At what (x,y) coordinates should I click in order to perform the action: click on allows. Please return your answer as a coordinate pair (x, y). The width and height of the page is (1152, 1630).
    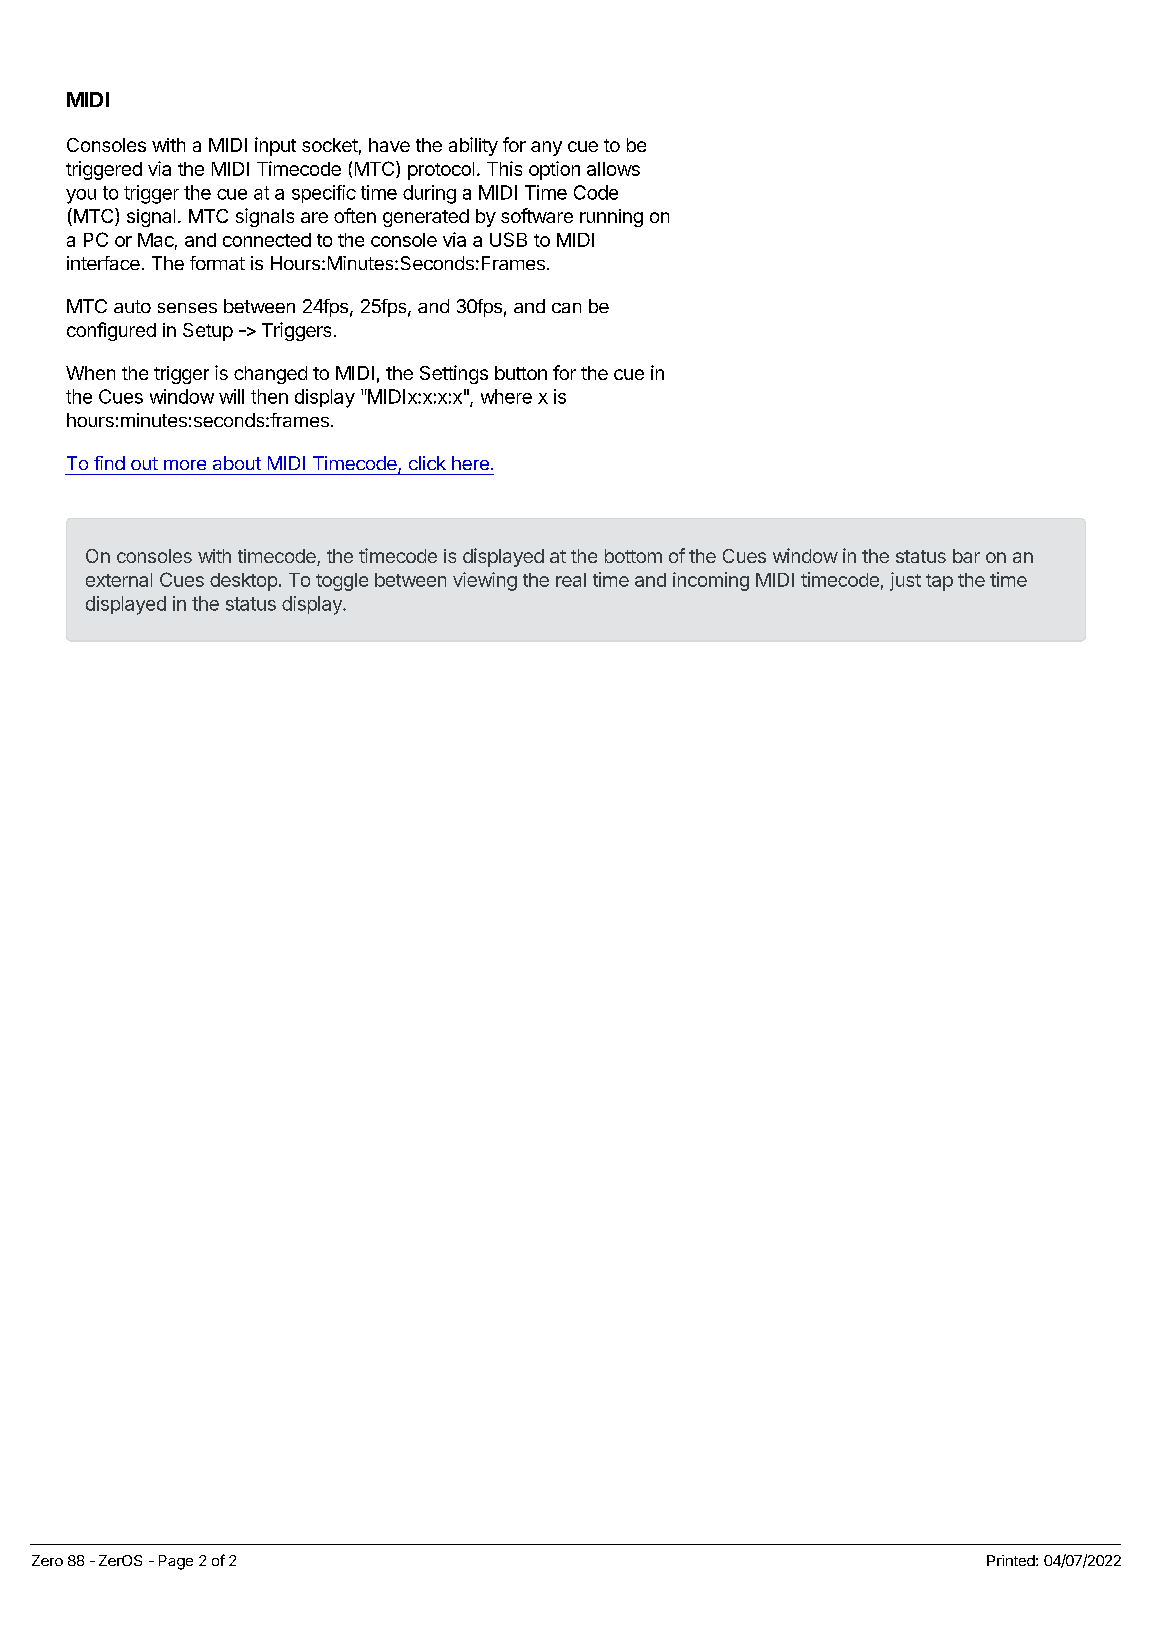
    Looking at the image, I should click on (613, 169).
